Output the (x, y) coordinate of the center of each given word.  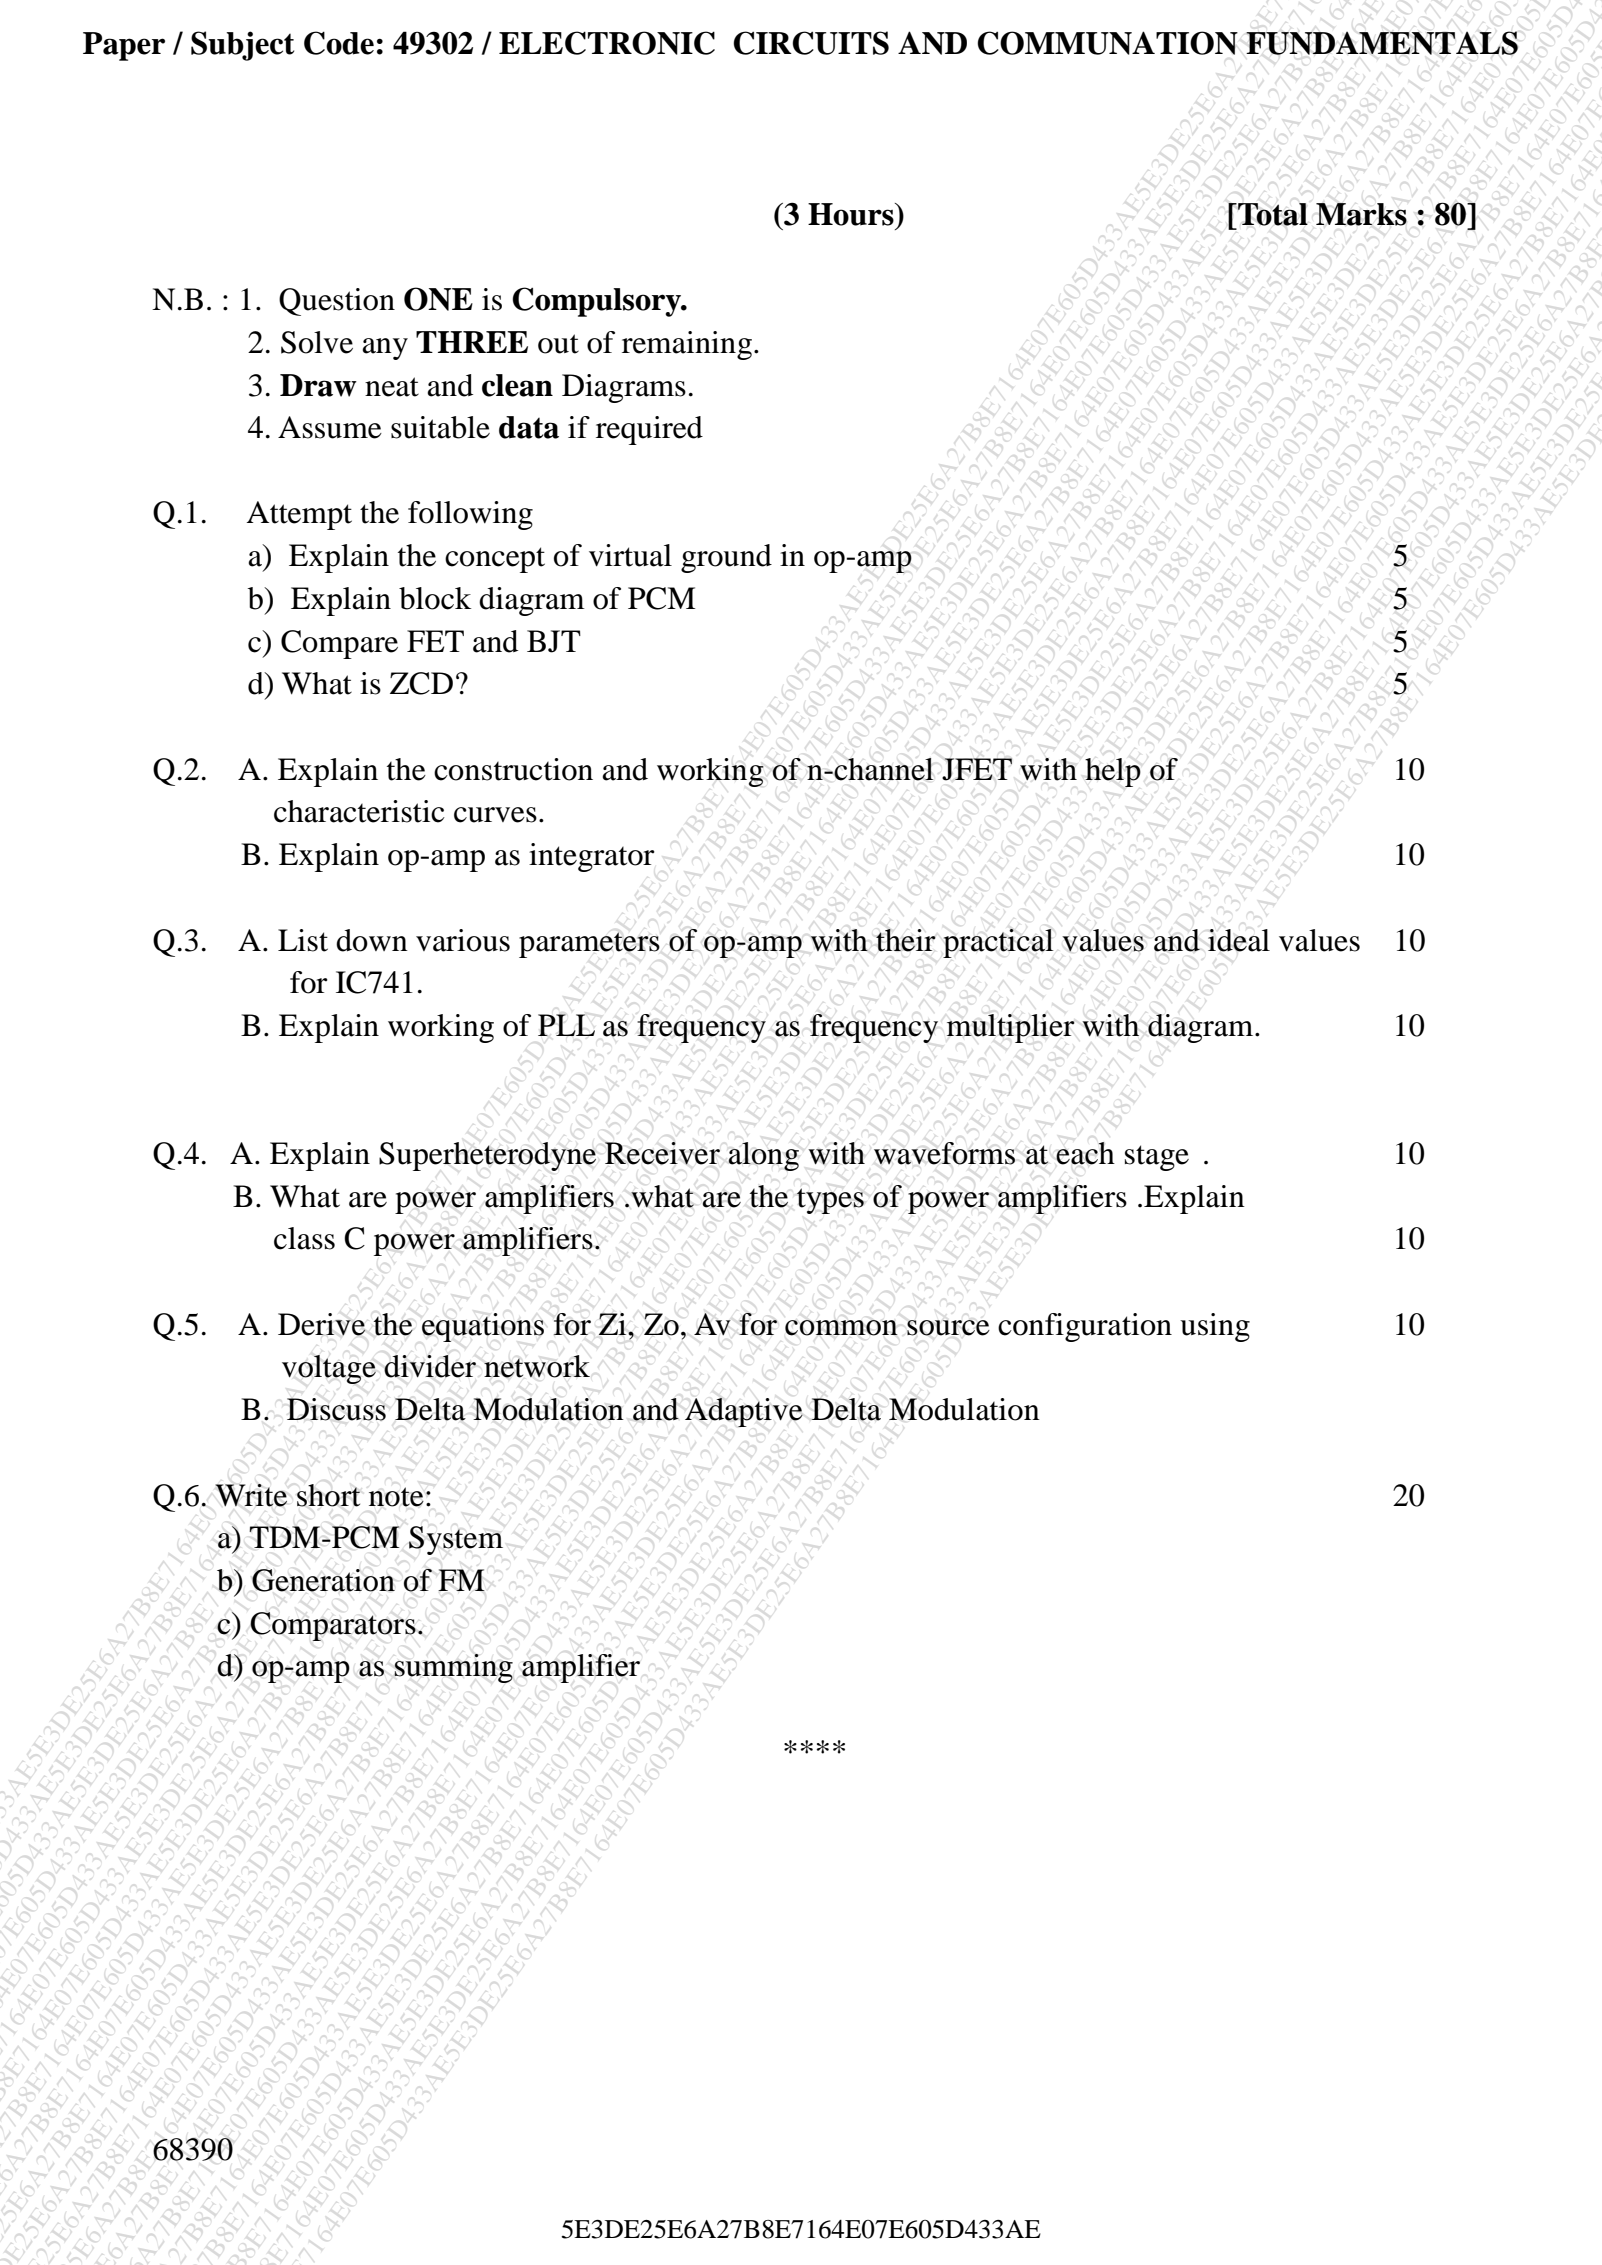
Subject (242, 46)
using (1215, 1327)
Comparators (333, 1626)
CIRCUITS (811, 43)
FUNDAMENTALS (1382, 43)
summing (453, 1668)
